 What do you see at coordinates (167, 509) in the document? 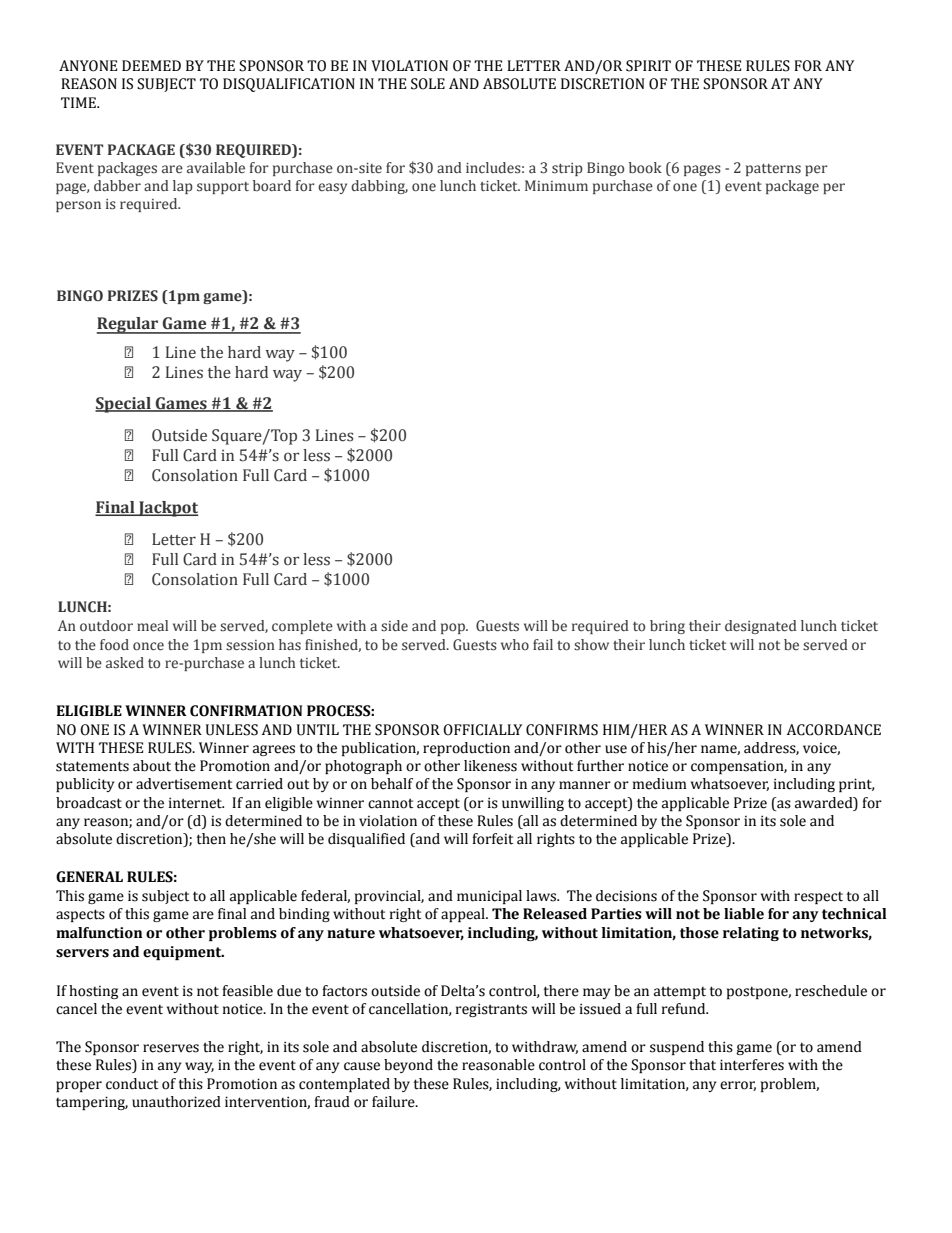
I see `Jackpot` at bounding box center [167, 509].
